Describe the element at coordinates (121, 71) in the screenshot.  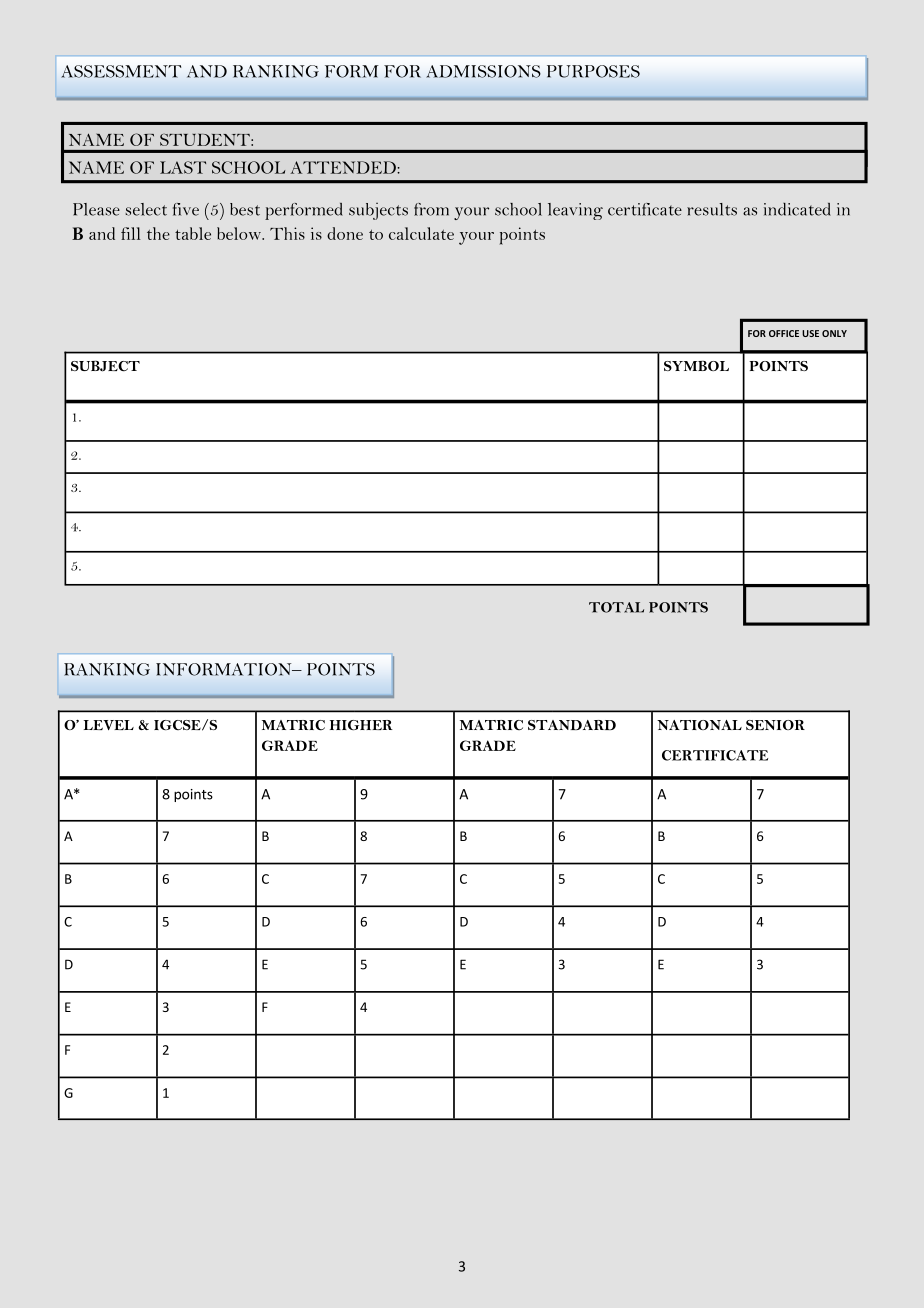
I see `ASSESSMENT` at that location.
